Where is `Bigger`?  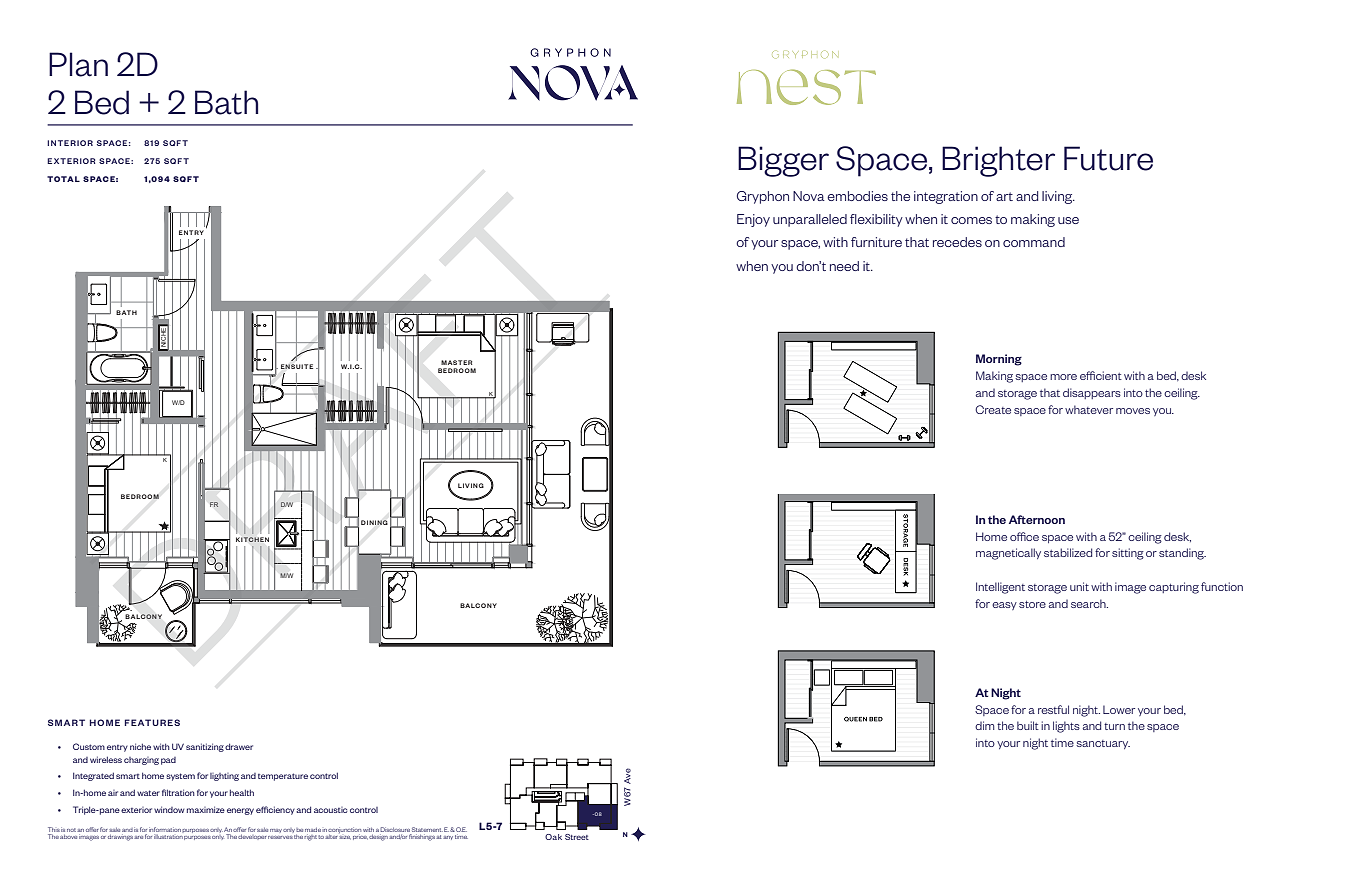
Bigger is located at coordinates (783, 161).
